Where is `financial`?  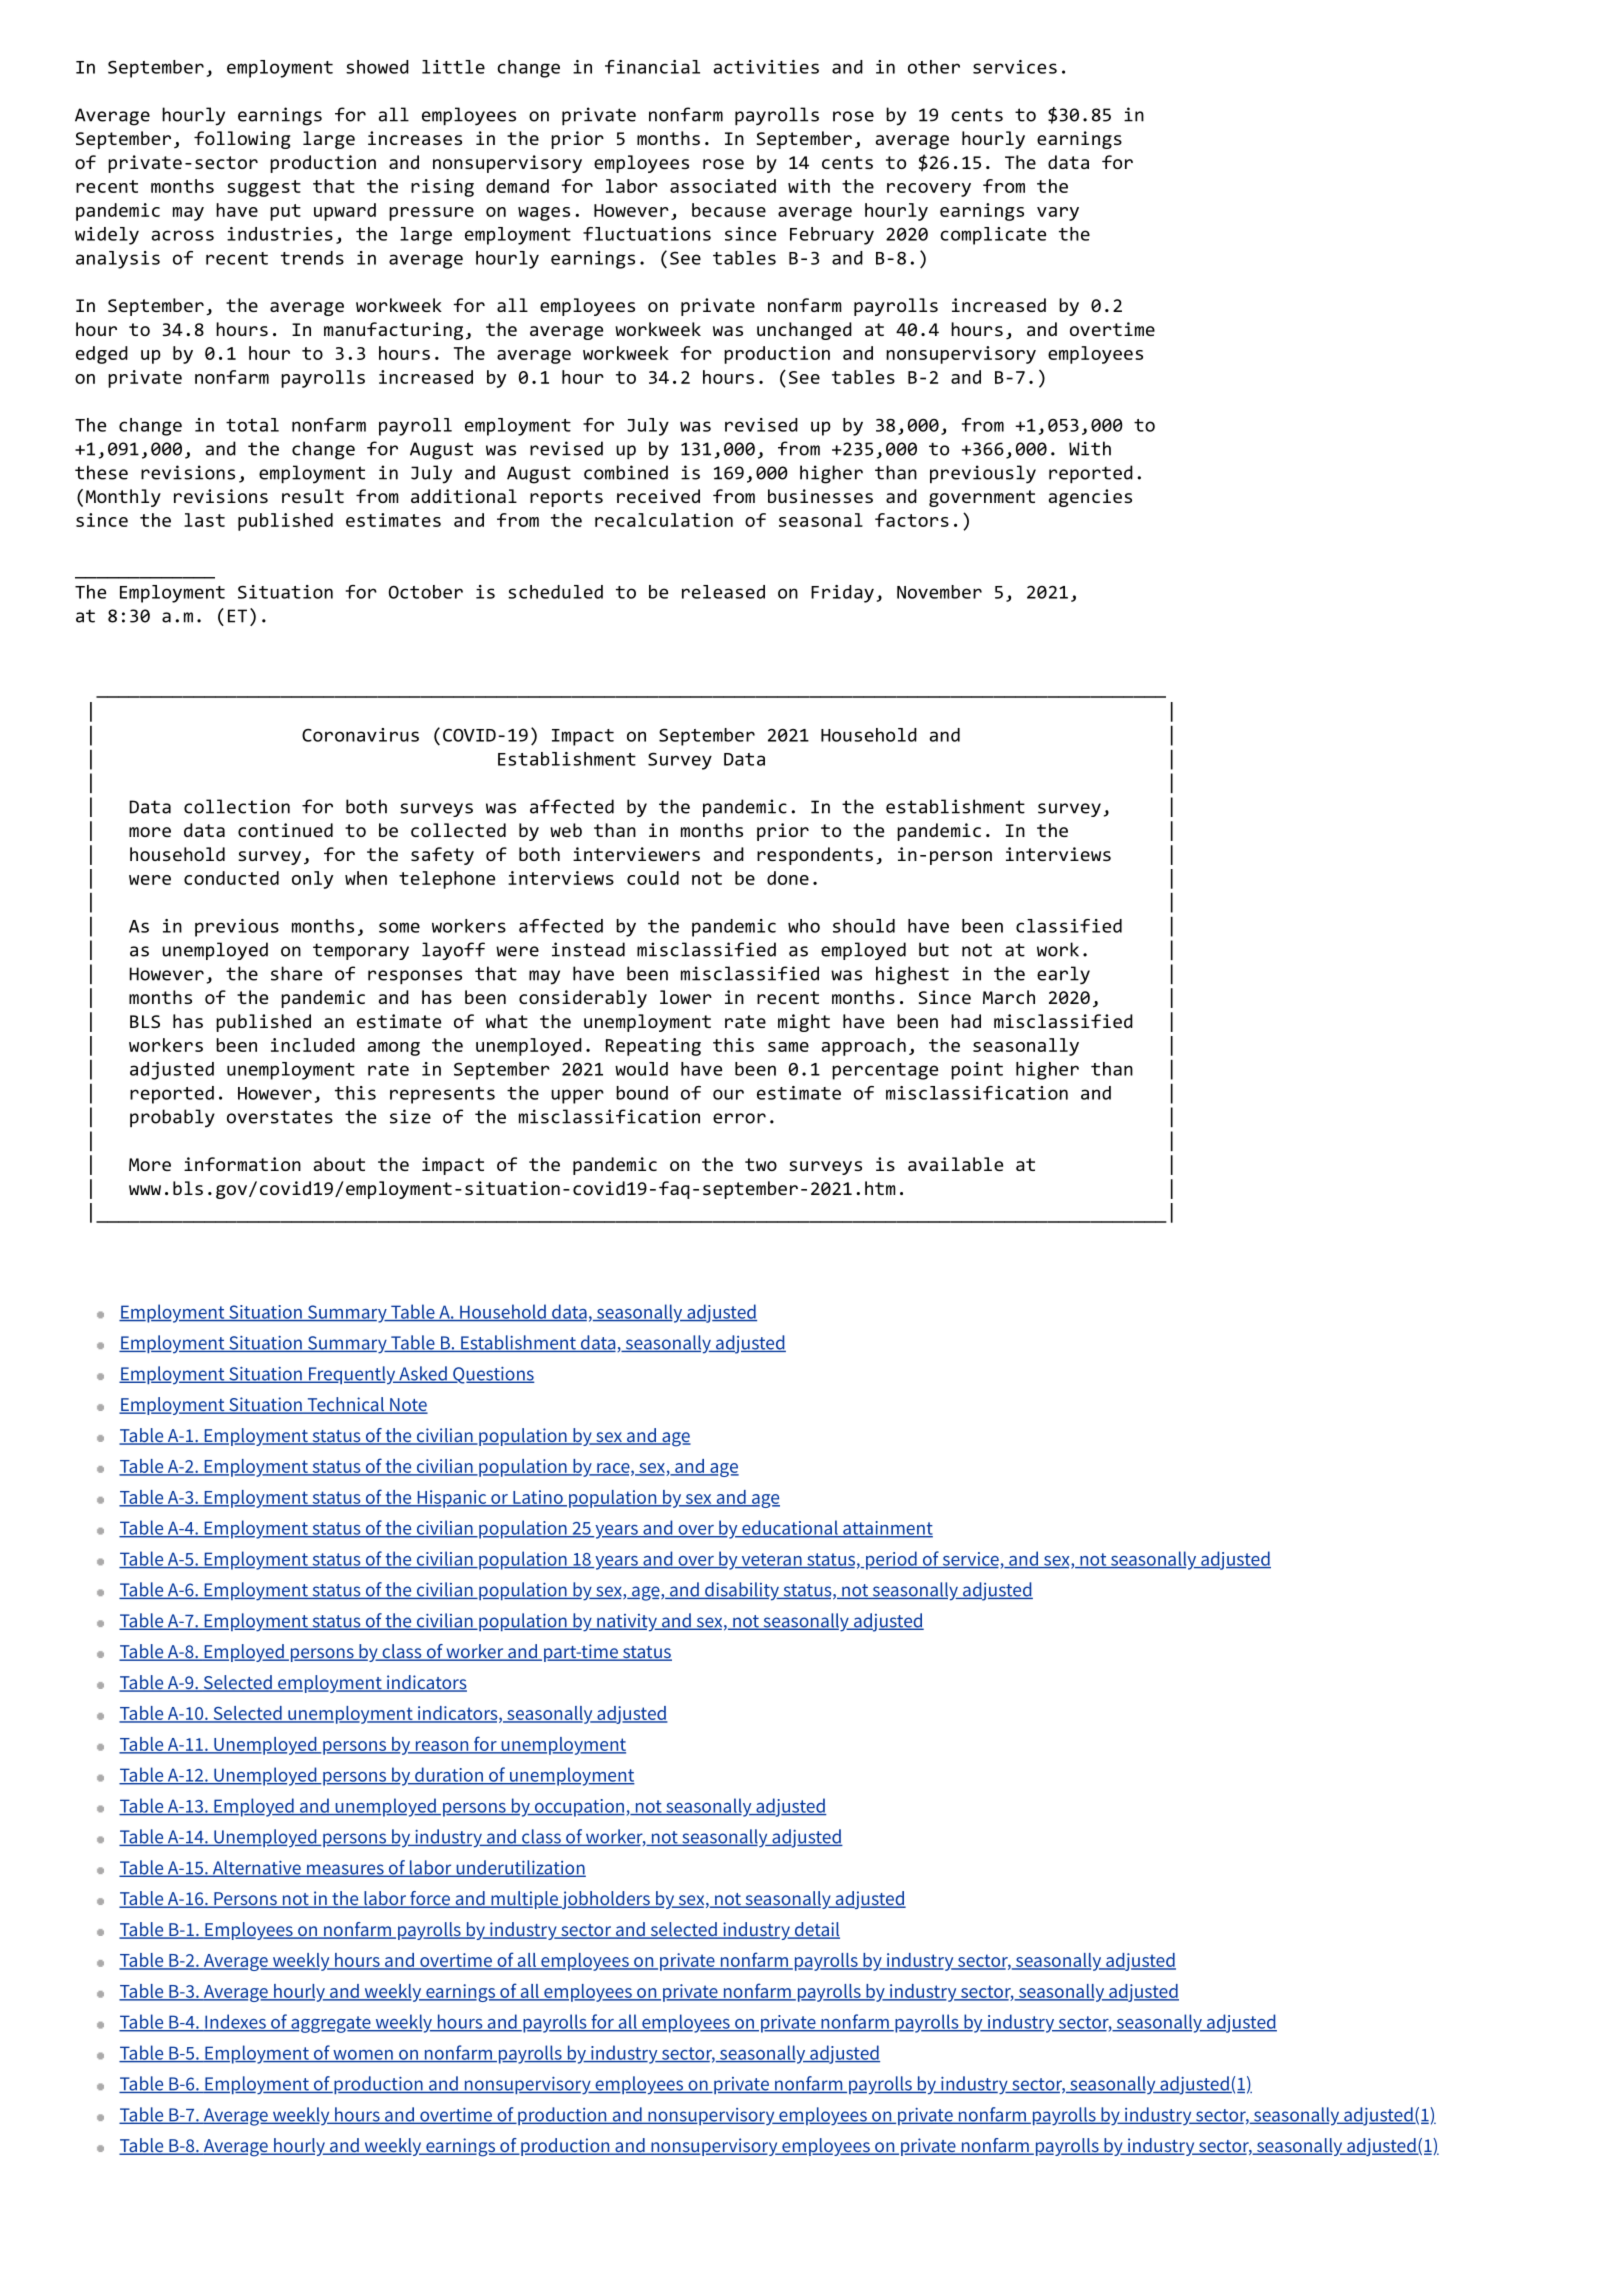
financial is located at coordinates (652, 67).
